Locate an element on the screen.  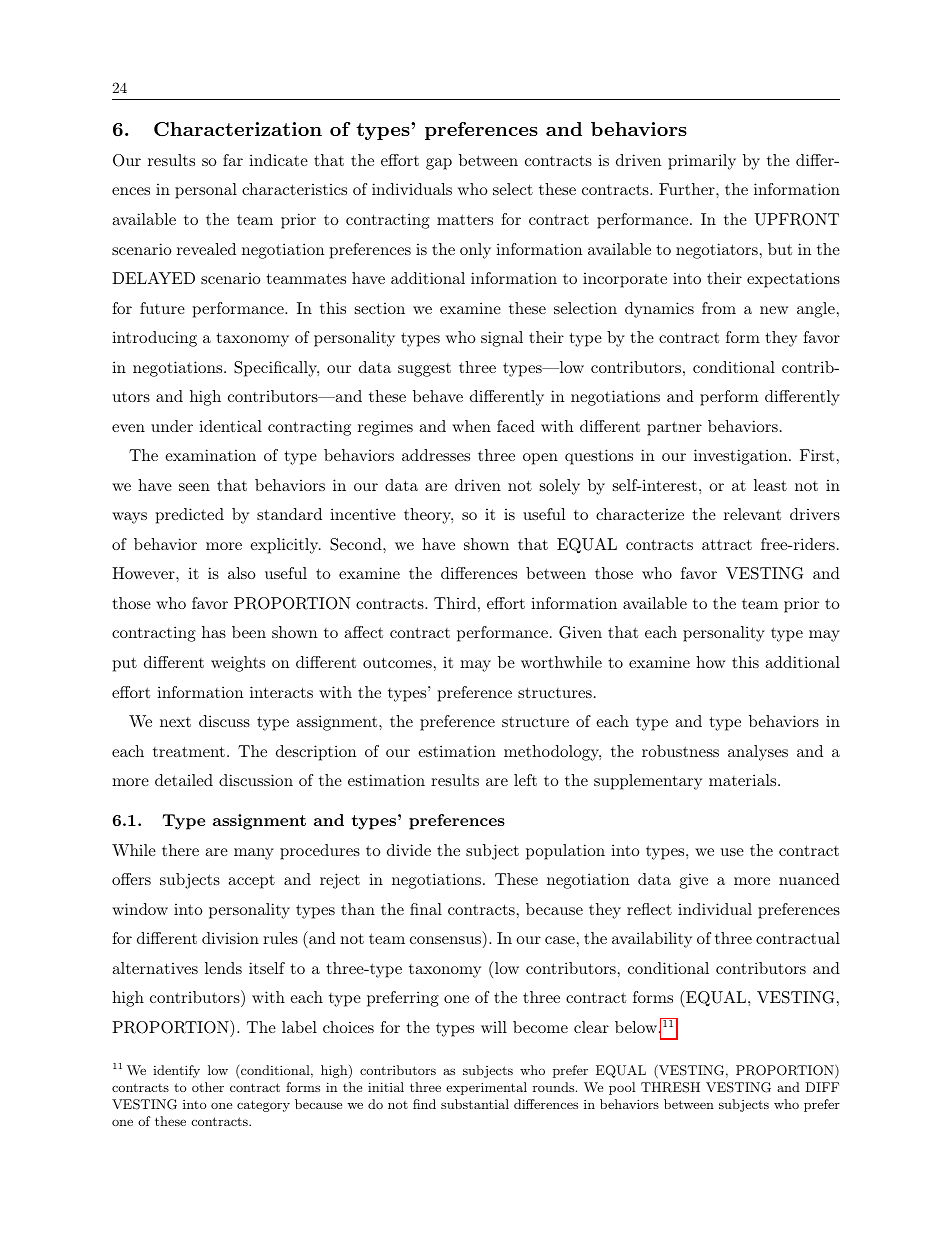
primarily is located at coordinates (702, 162).
